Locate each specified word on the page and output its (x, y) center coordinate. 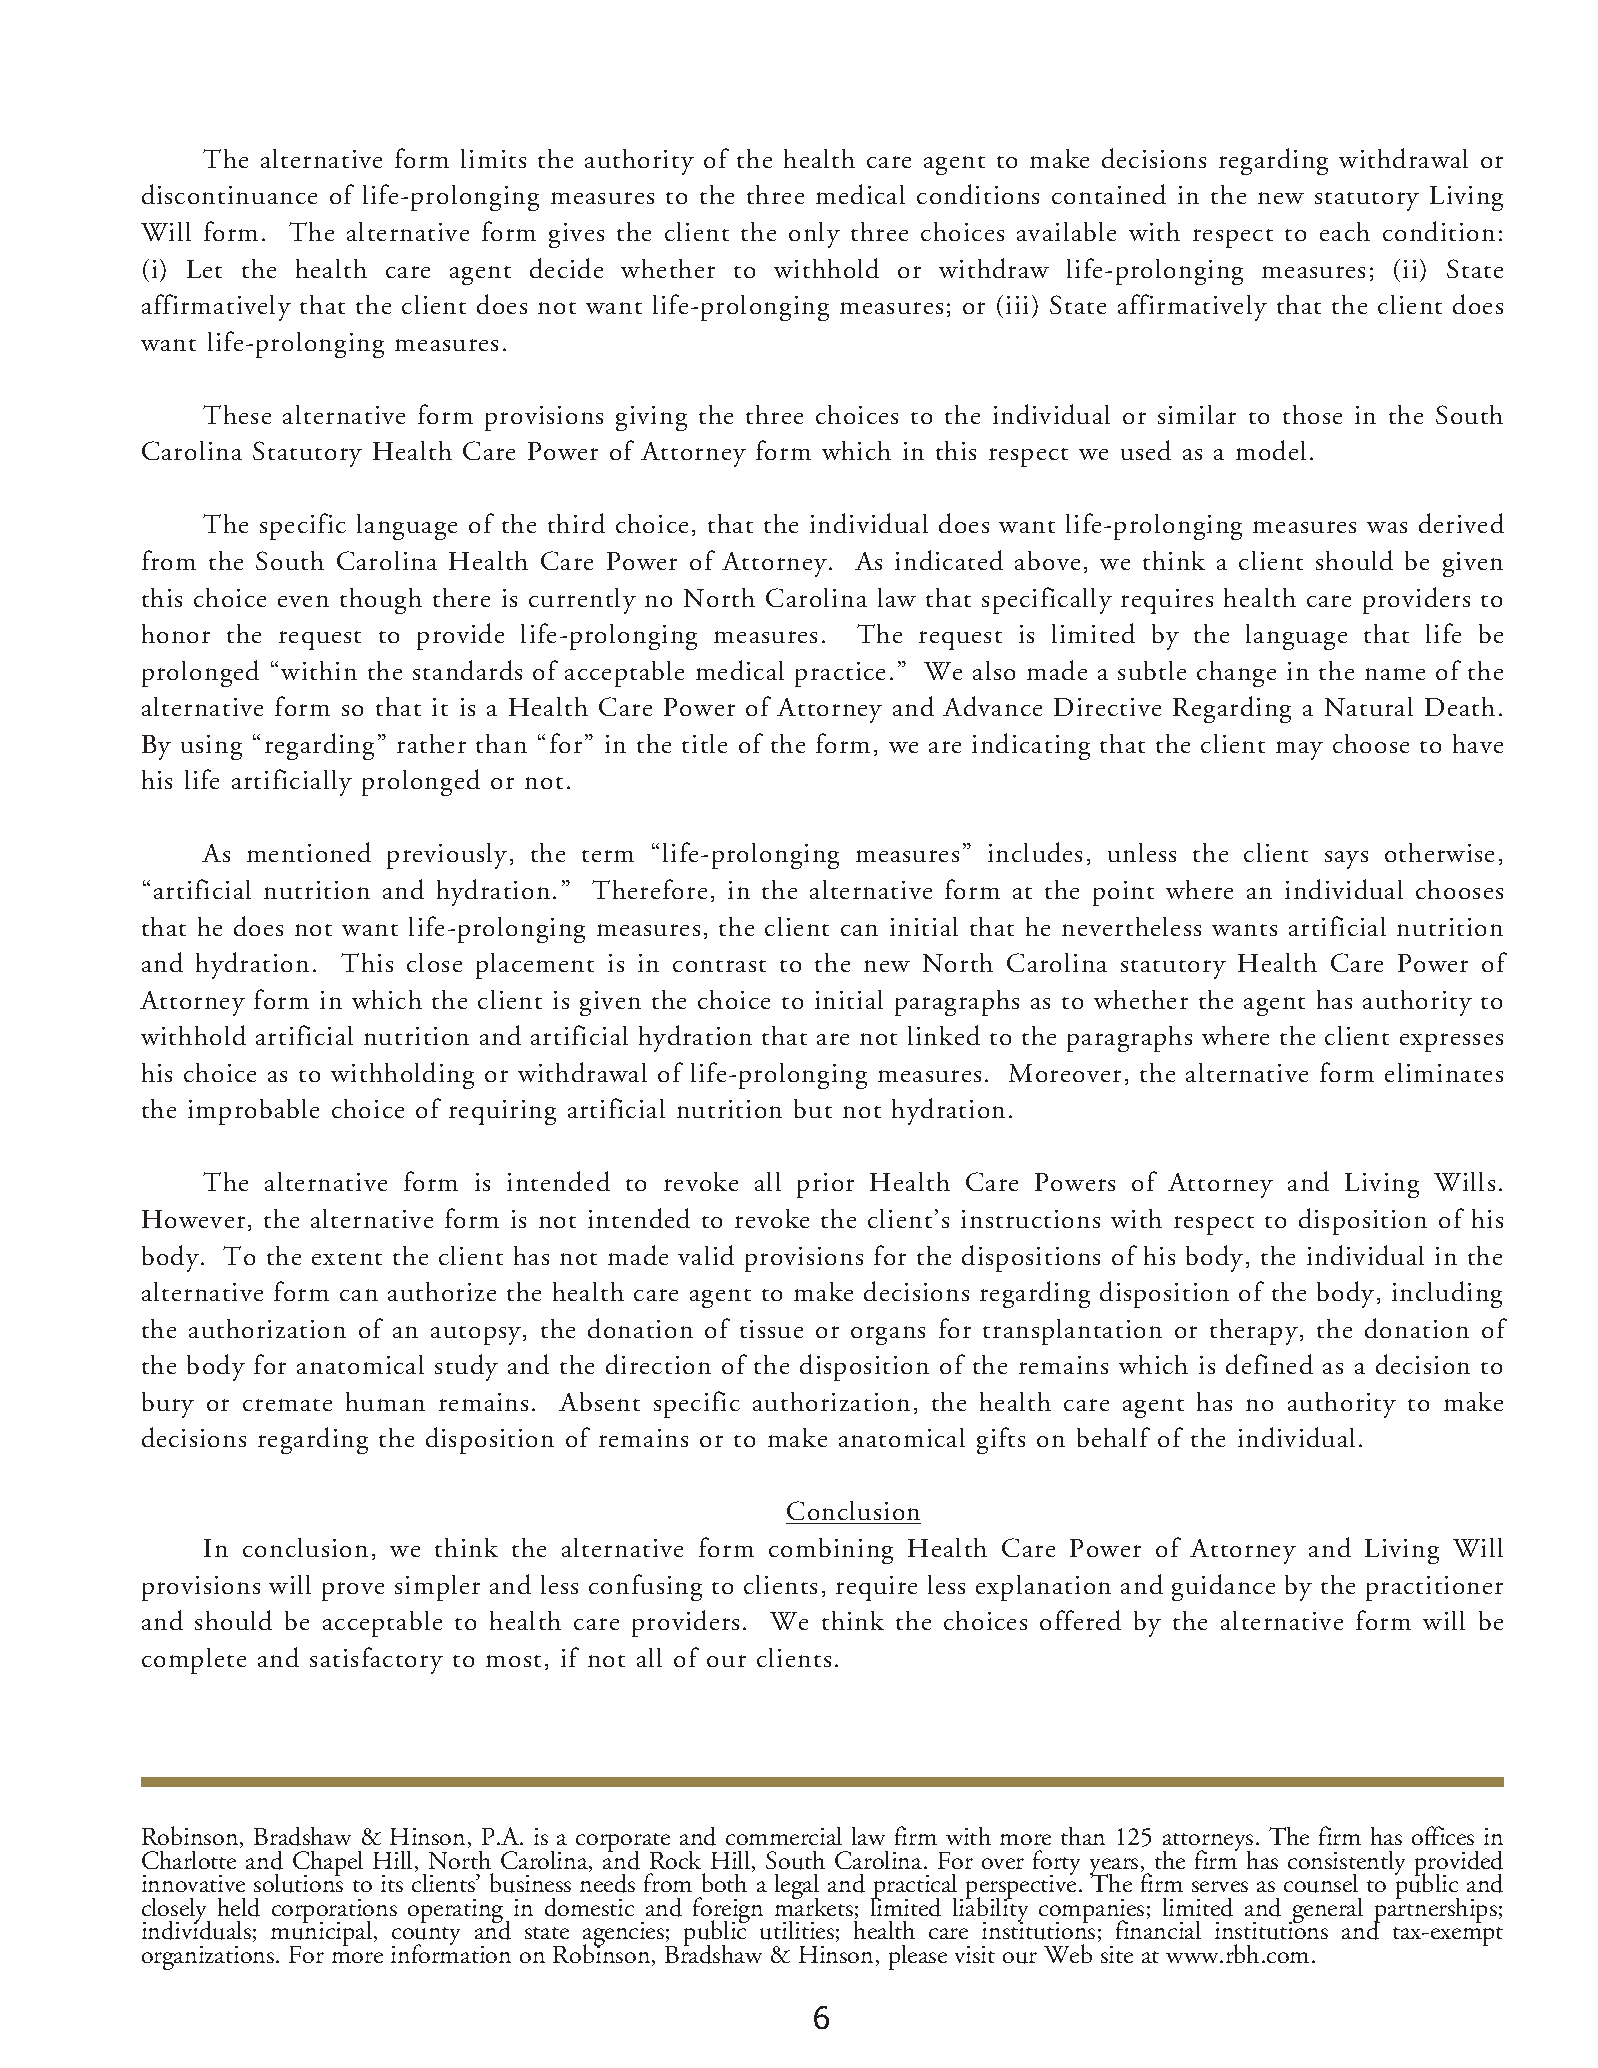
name (1395, 674)
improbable (253, 1112)
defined (1269, 1364)
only (814, 235)
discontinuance (229, 194)
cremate (287, 1405)
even (303, 601)
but (813, 1108)
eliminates (1444, 1072)
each (1345, 231)
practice (840, 674)
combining (831, 1551)
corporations (334, 1912)
